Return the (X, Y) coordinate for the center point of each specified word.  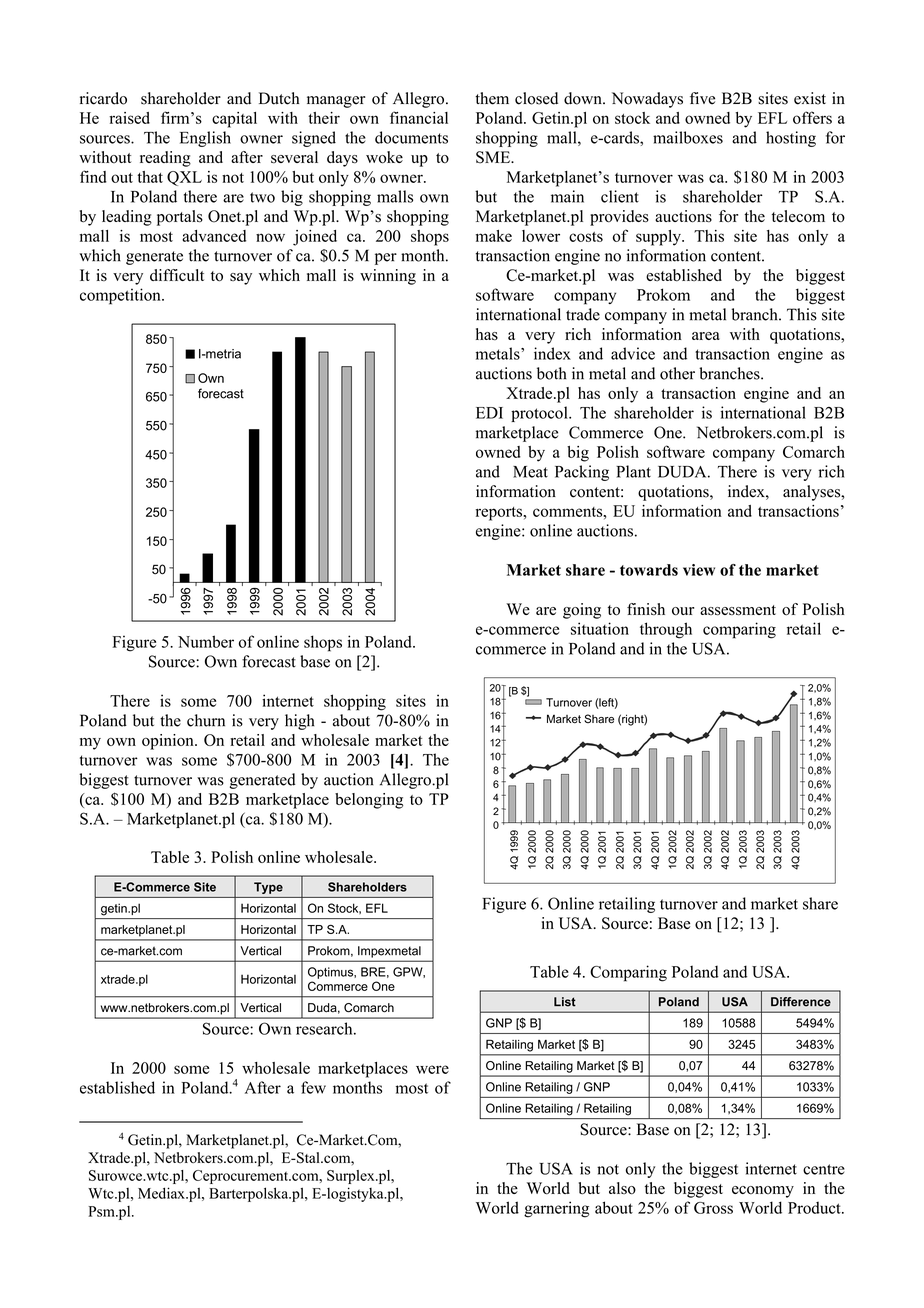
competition (121, 296)
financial (419, 117)
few (313, 1087)
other (677, 373)
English (205, 139)
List (565, 1002)
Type (268, 888)
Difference (801, 1002)
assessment (738, 610)
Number (206, 641)
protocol (540, 414)
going (582, 611)
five (702, 98)
